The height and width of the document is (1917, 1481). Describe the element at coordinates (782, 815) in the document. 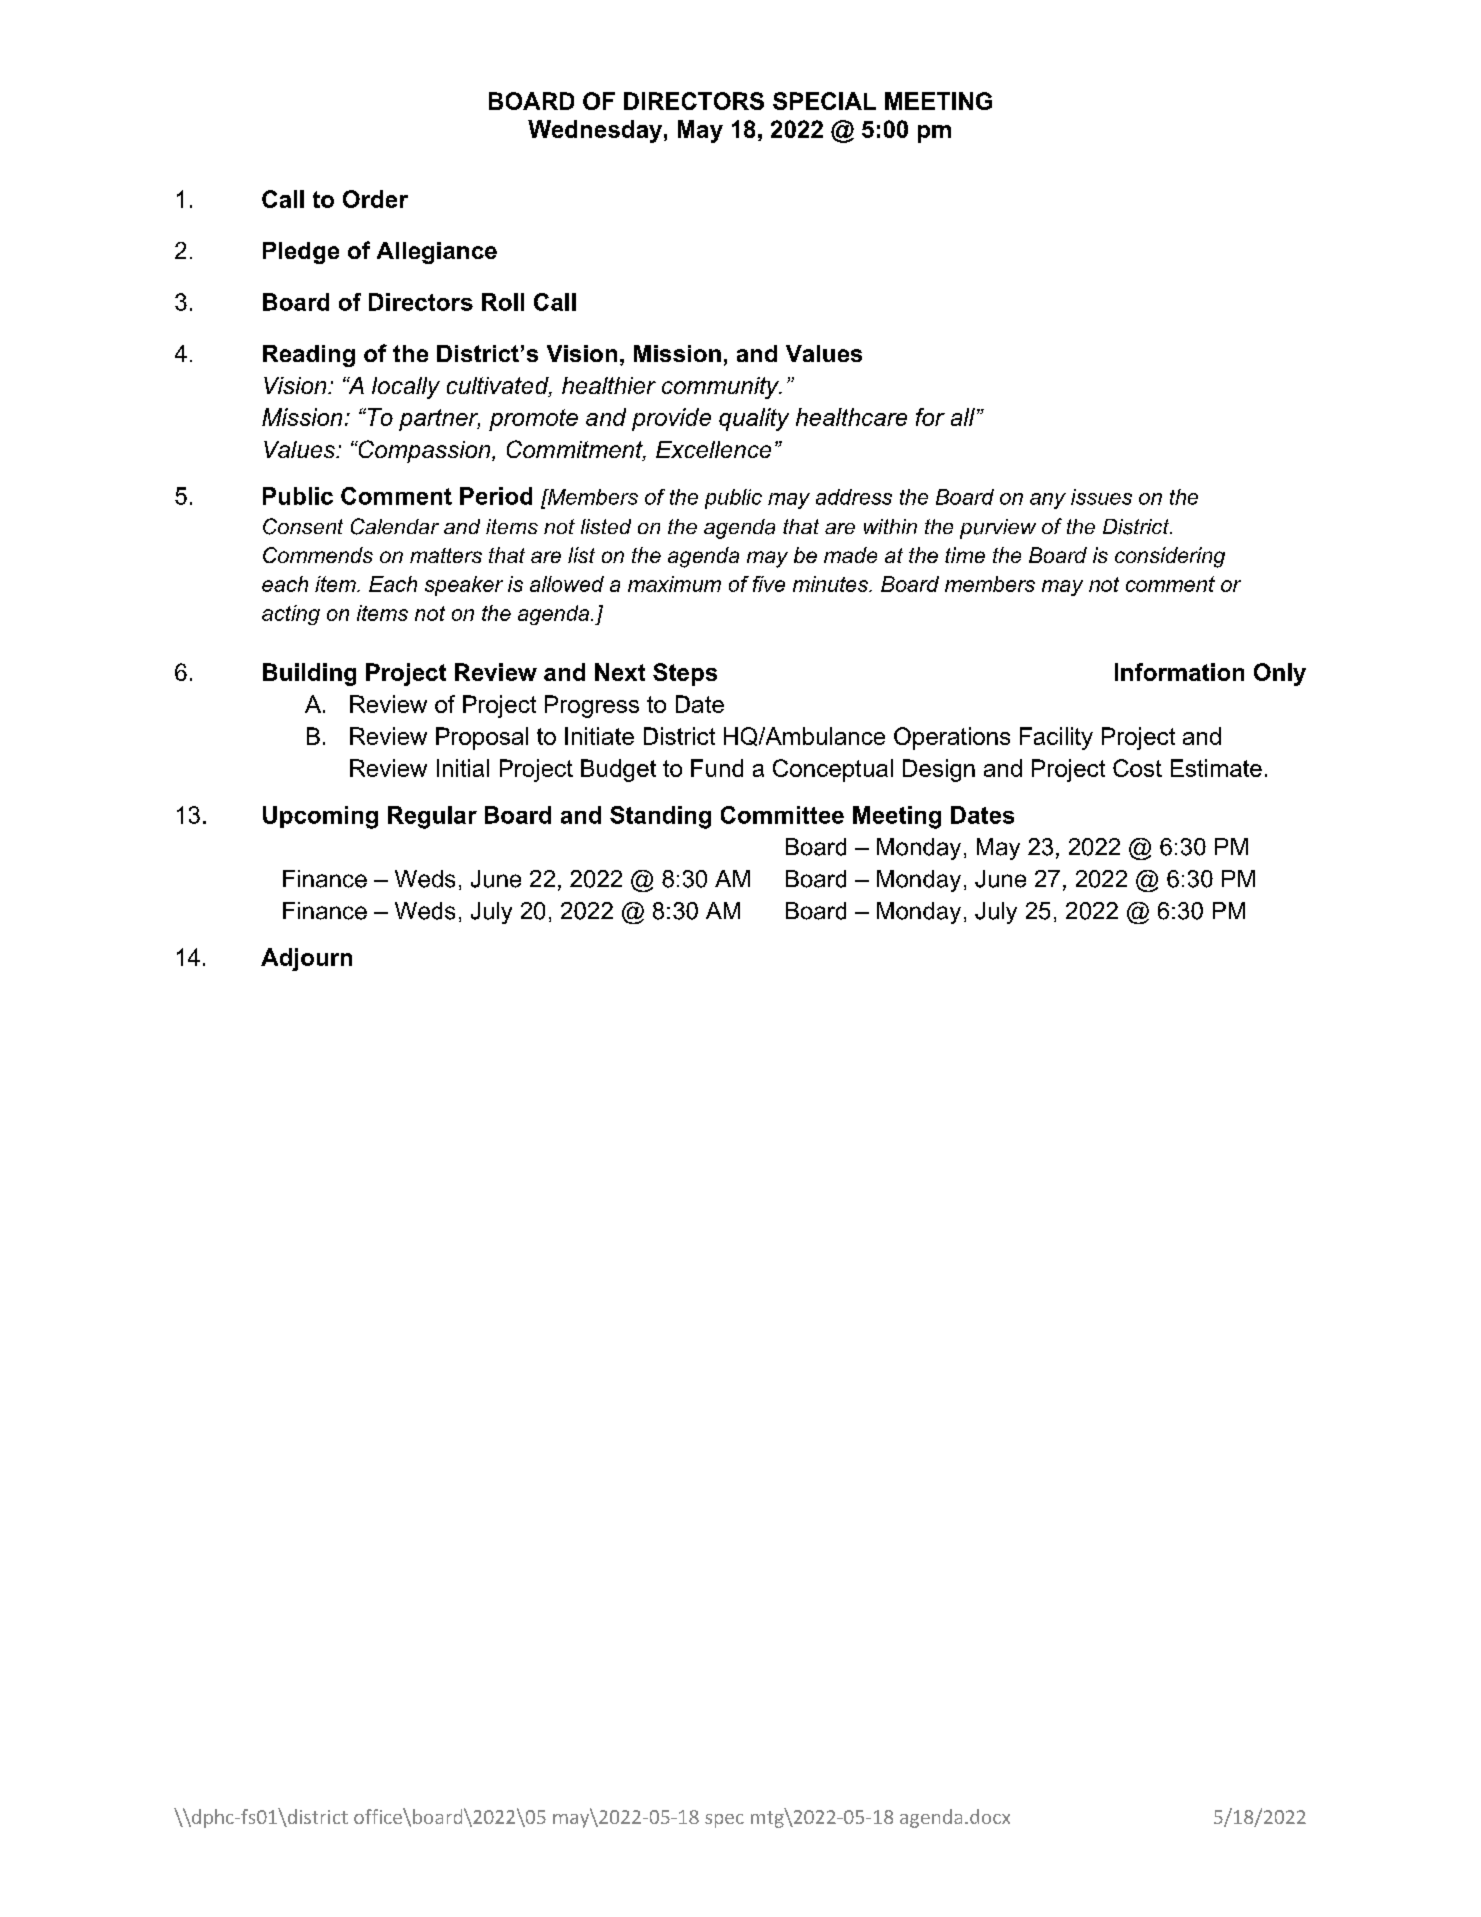

I see `Committee` at that location.
